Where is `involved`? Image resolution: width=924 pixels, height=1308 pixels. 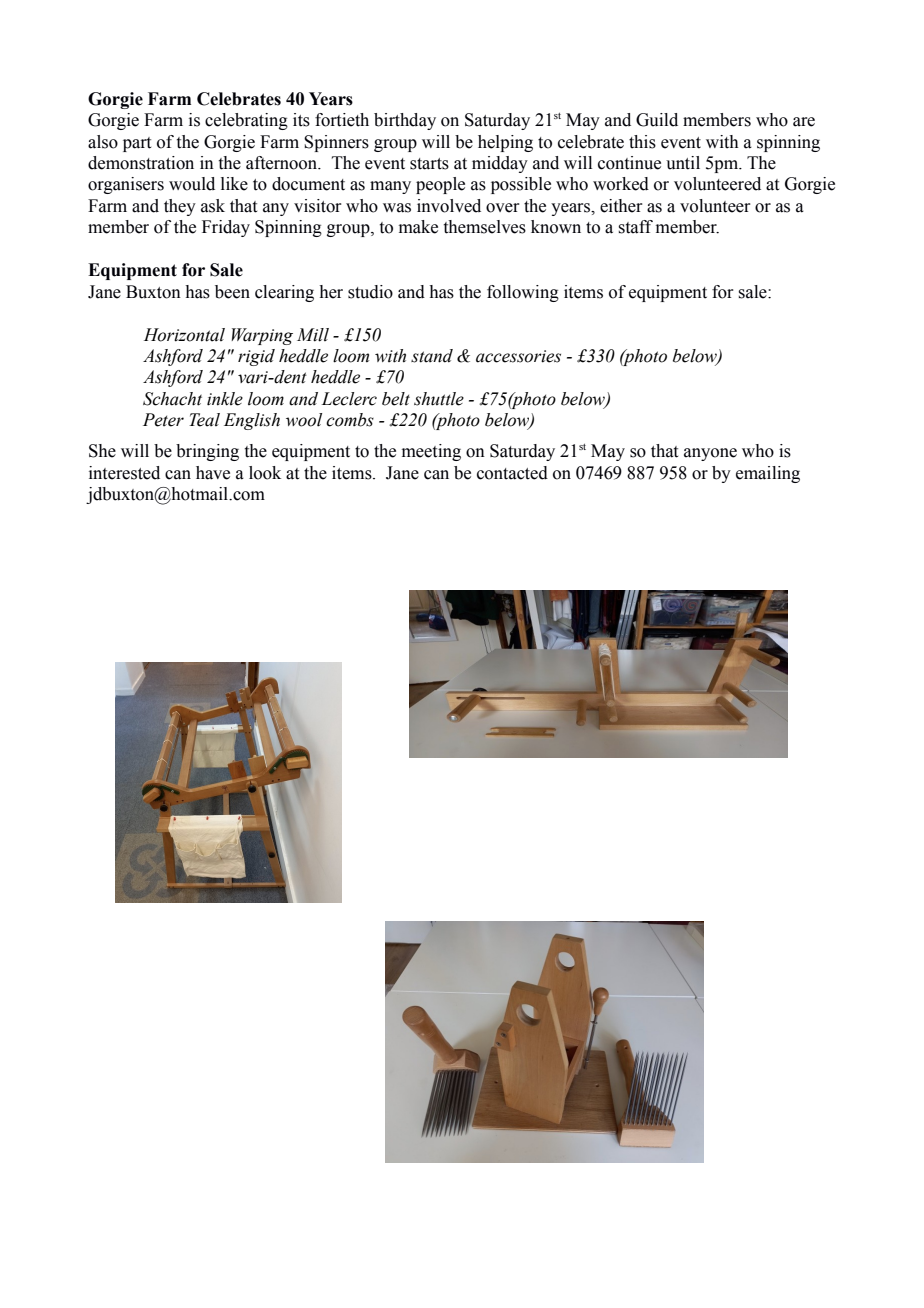
involved is located at coordinates (449, 206).
